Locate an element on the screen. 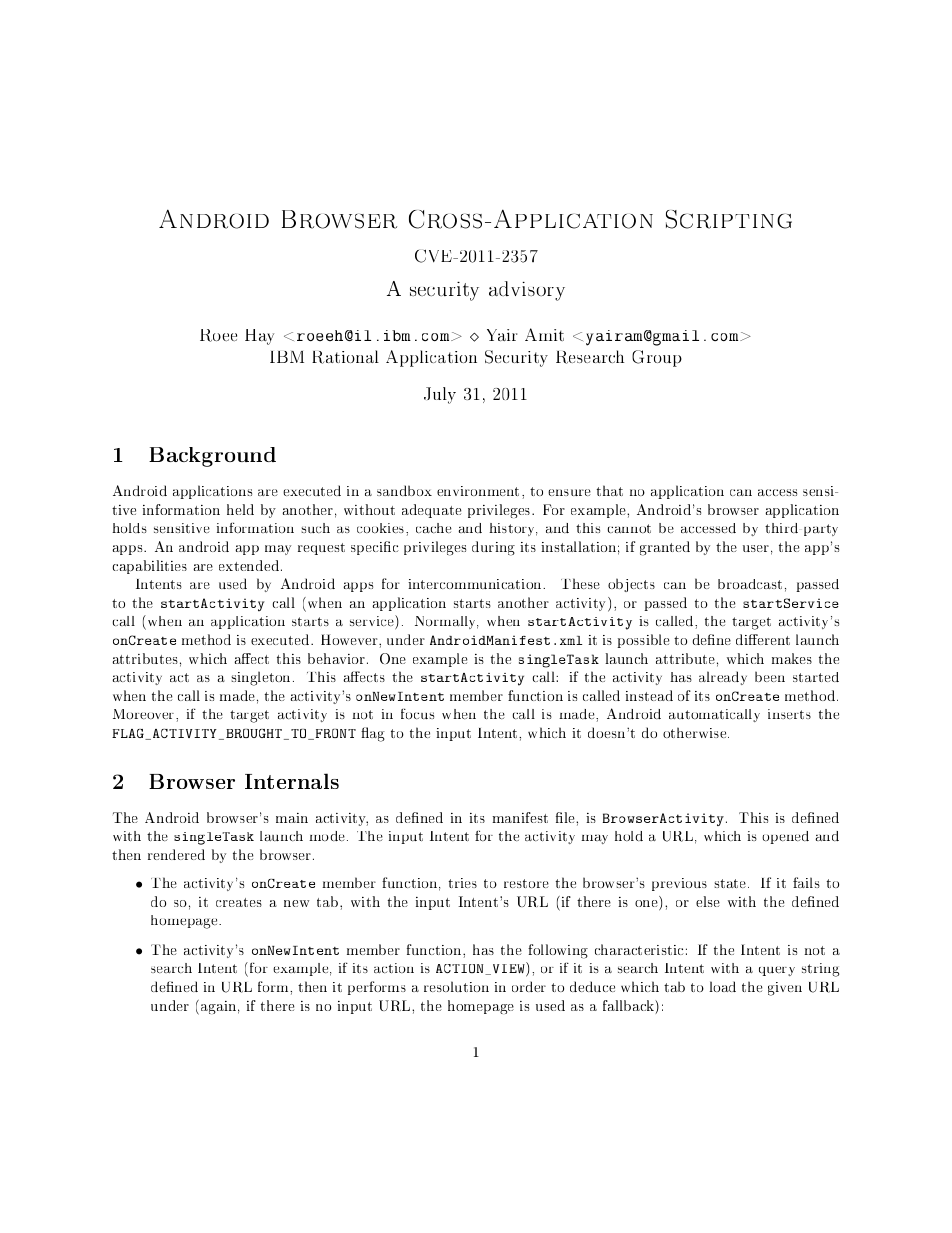  Scripting is located at coordinates (729, 219).
